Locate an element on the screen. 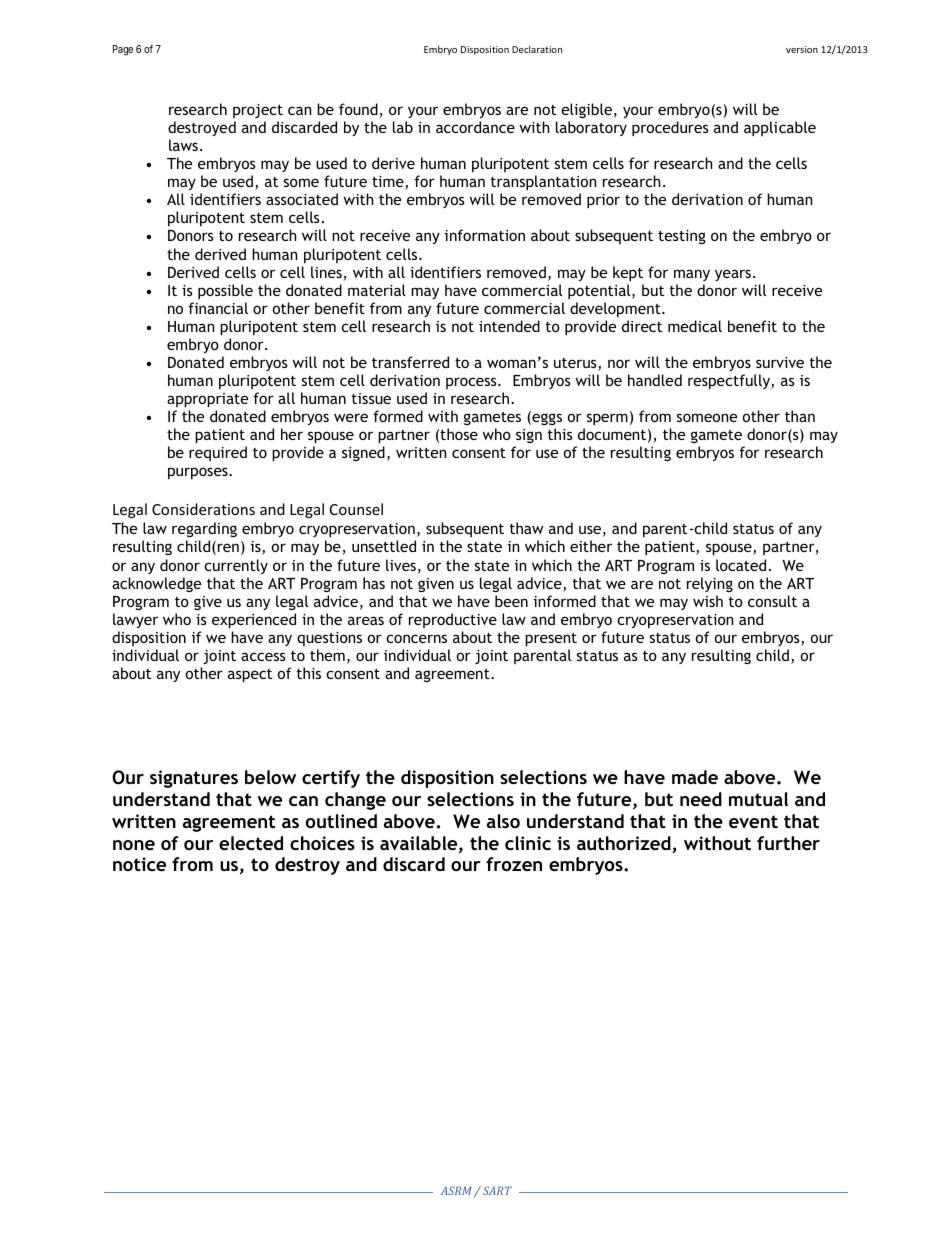  intended is located at coordinates (509, 326).
